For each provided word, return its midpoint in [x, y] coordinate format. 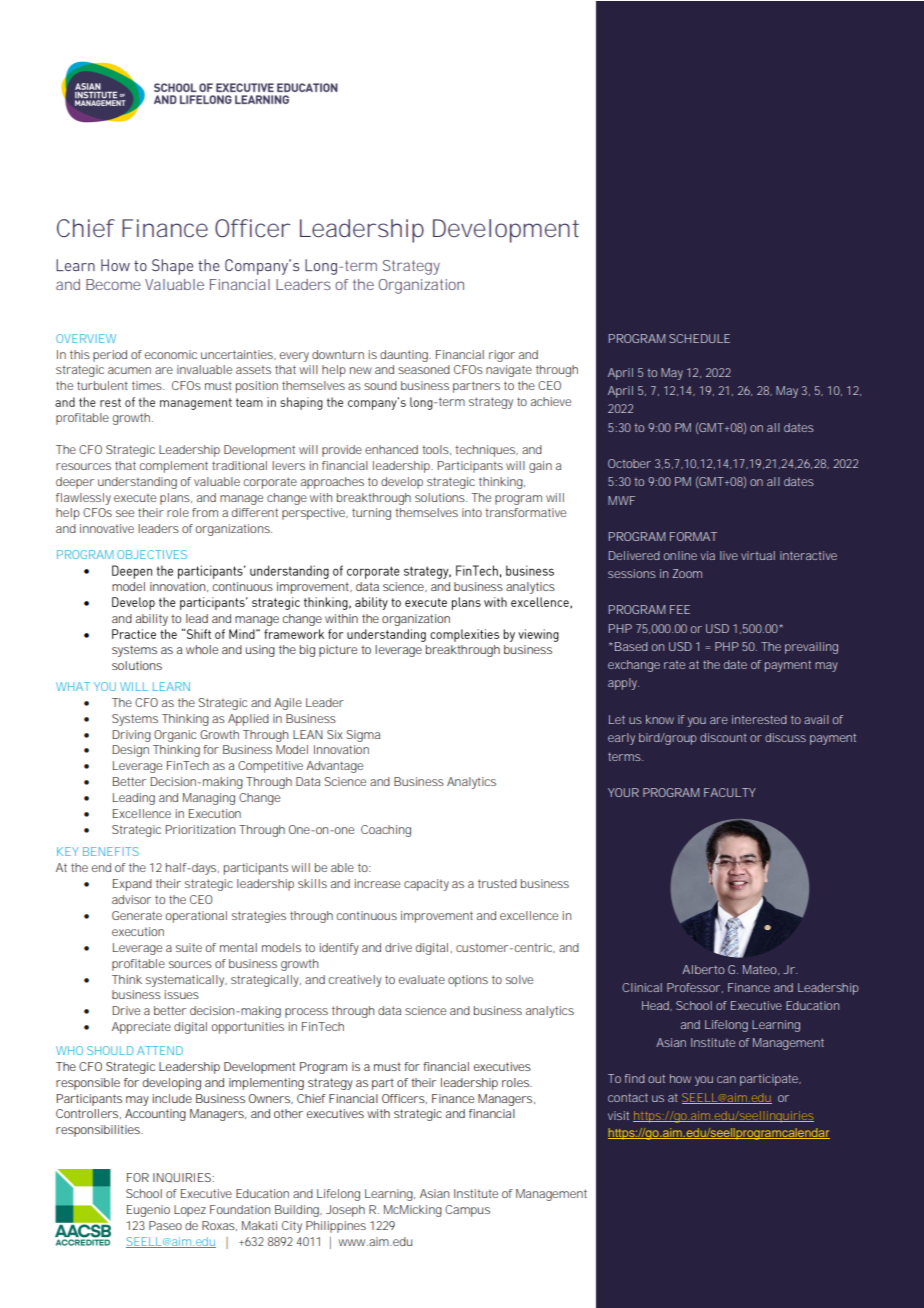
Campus [467, 1211]
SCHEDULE [699, 338]
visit [618, 1115]
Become [113, 284]
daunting [405, 356]
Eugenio [148, 1211]
